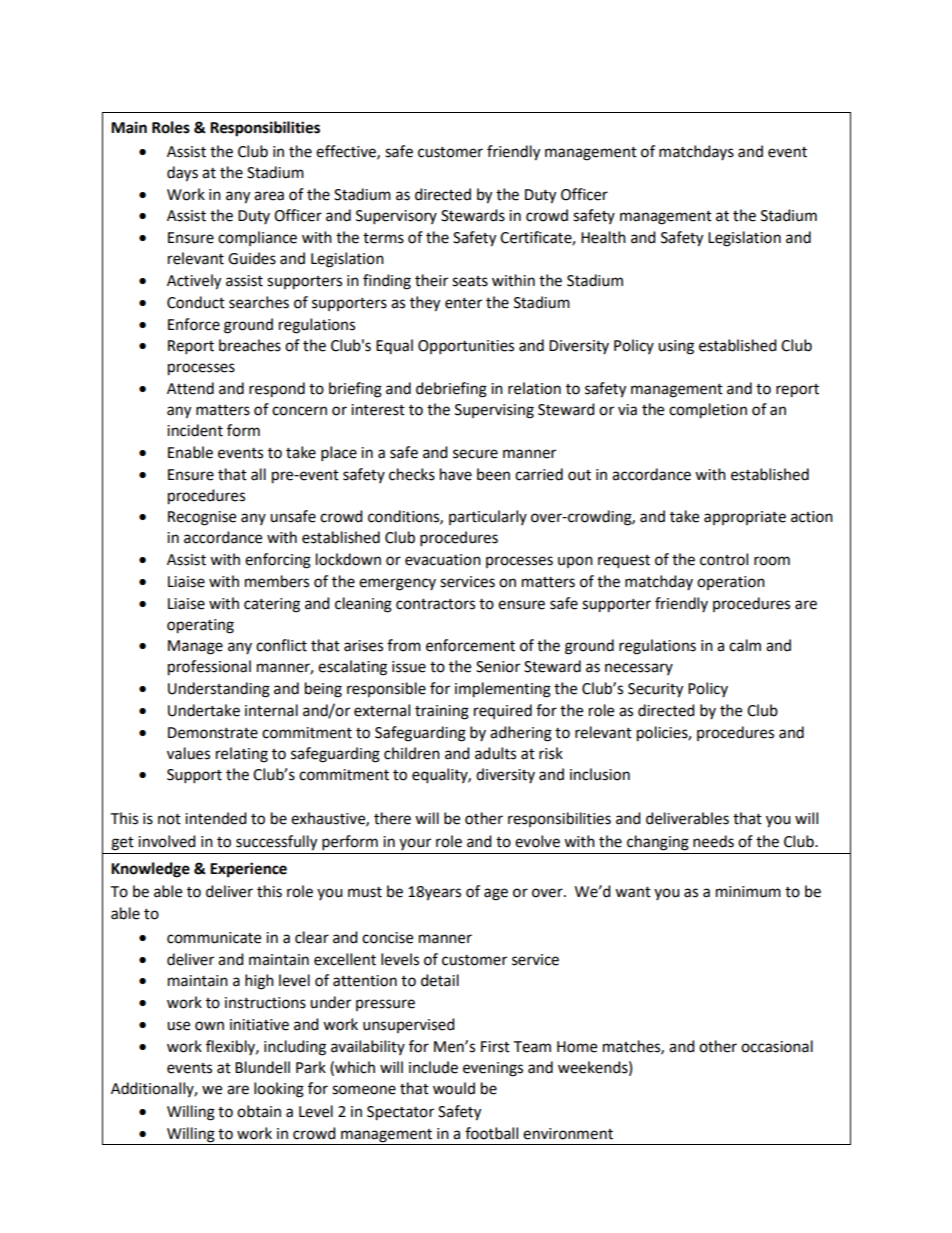  Describe the element at coordinates (396, 217) in the screenshot. I see `Supervisory` at that location.
